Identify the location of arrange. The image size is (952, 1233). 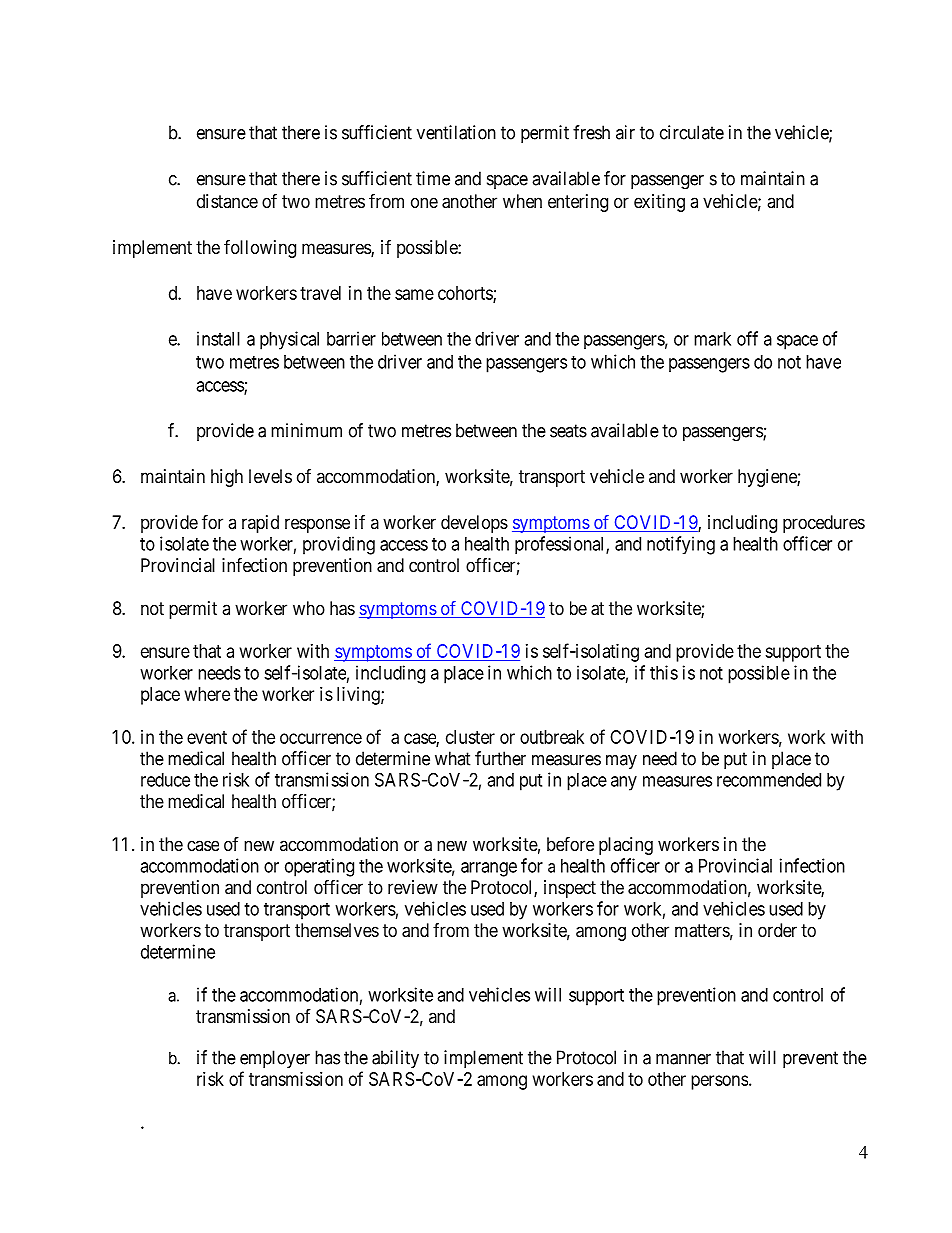
(489, 869).
